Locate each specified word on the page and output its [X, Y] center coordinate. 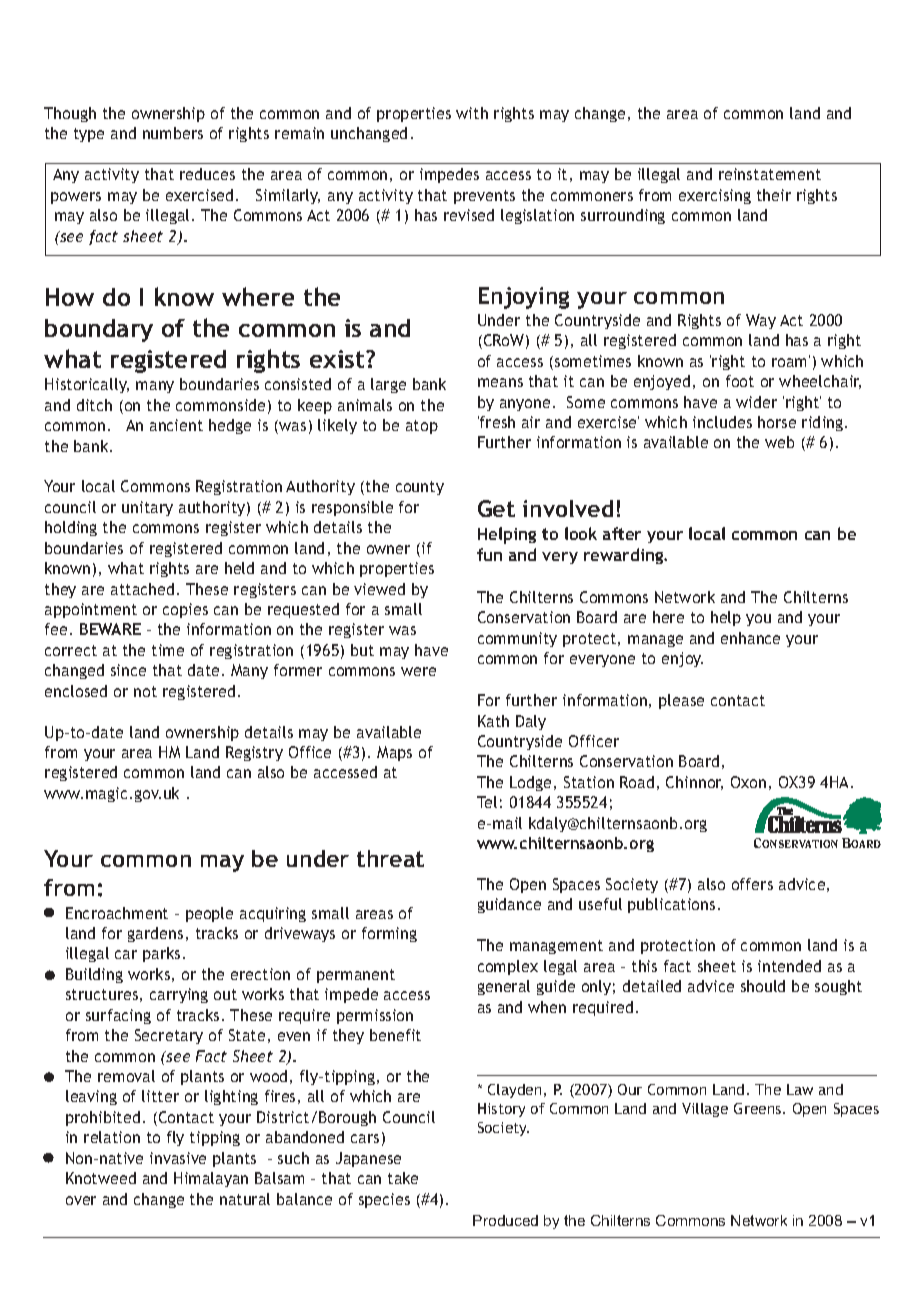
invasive [178, 1158]
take [403, 1178]
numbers [173, 133]
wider [756, 402]
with [472, 113]
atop [422, 427]
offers [752, 884]
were [418, 671]
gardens [155, 934]
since [128, 670]
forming [389, 934]
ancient [176, 425]
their [774, 195]
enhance [750, 638]
